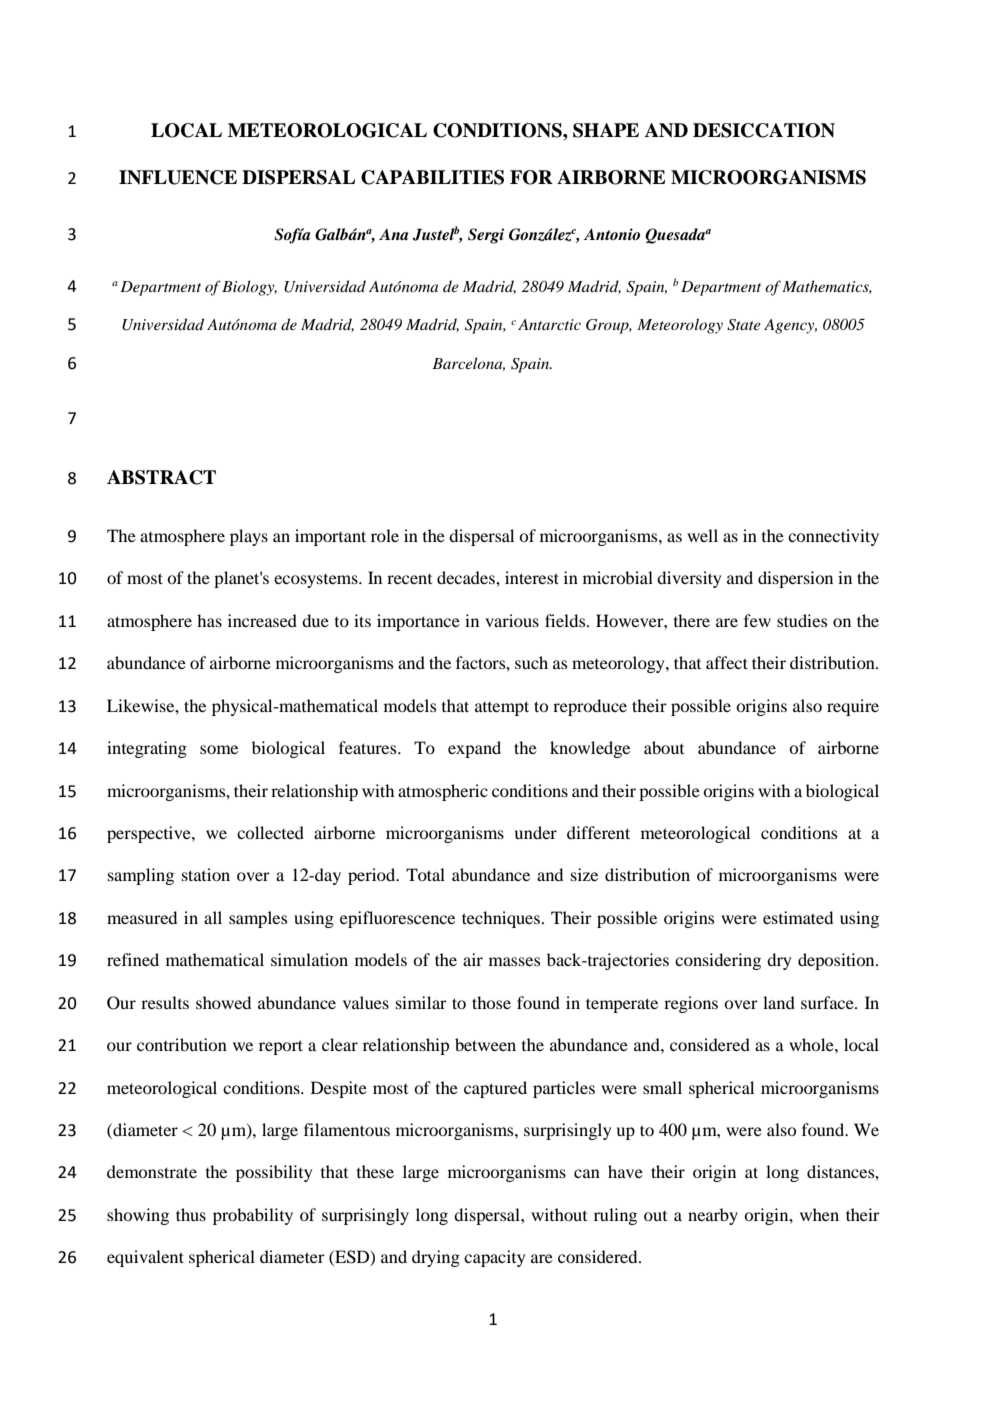 This document has height=1412, width=998. What do you see at coordinates (219, 749) in the document?
I see `some` at bounding box center [219, 749].
